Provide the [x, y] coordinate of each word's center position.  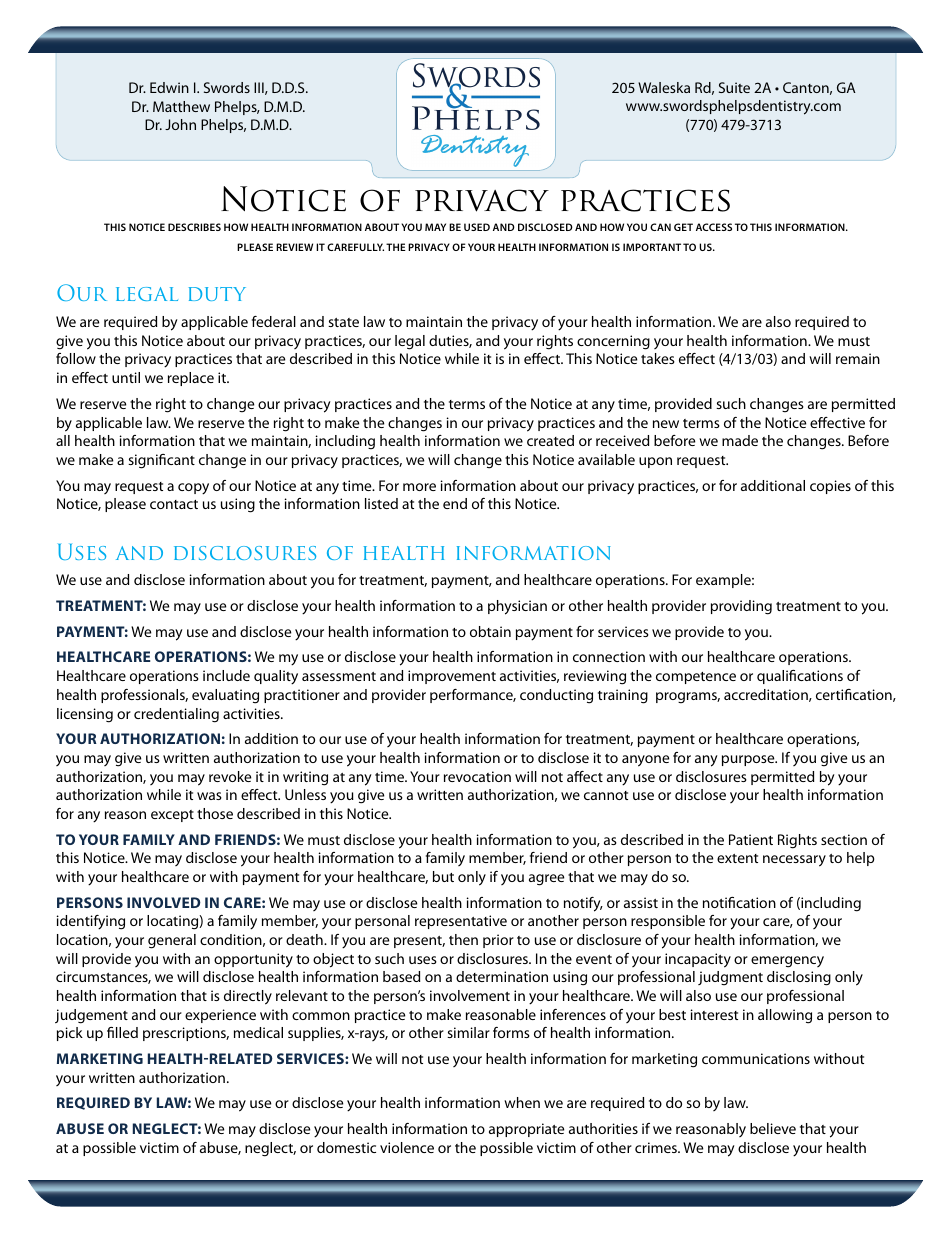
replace [191, 379]
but [443, 876]
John [180, 124]
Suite [734, 87]
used [477, 227]
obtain [490, 631]
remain [858, 358]
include [226, 675]
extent [737, 858]
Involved [164, 902]
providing [741, 607]
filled [122, 1032]
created [550, 440]
